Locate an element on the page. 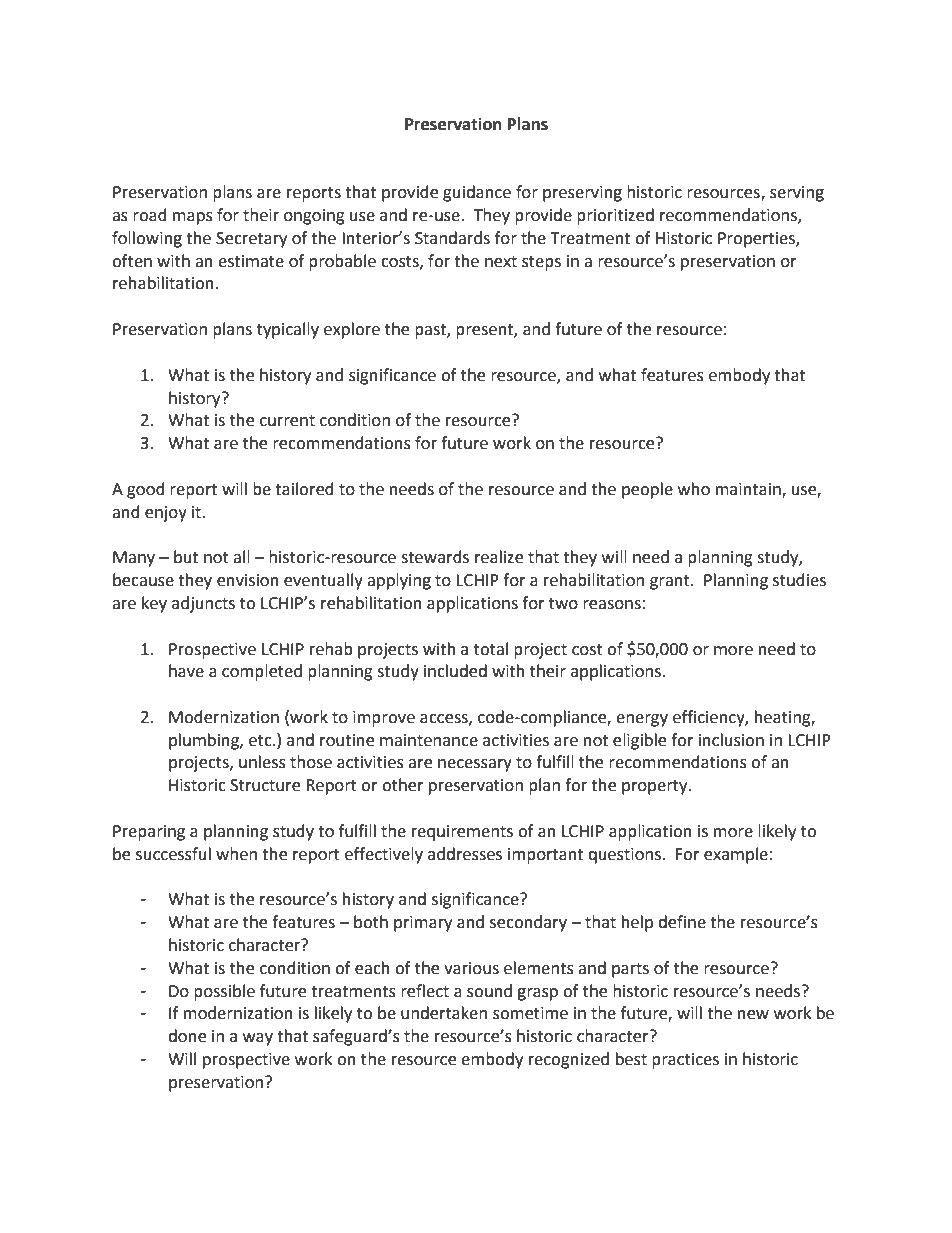 The image size is (952, 1233). grant is located at coordinates (671, 582).
